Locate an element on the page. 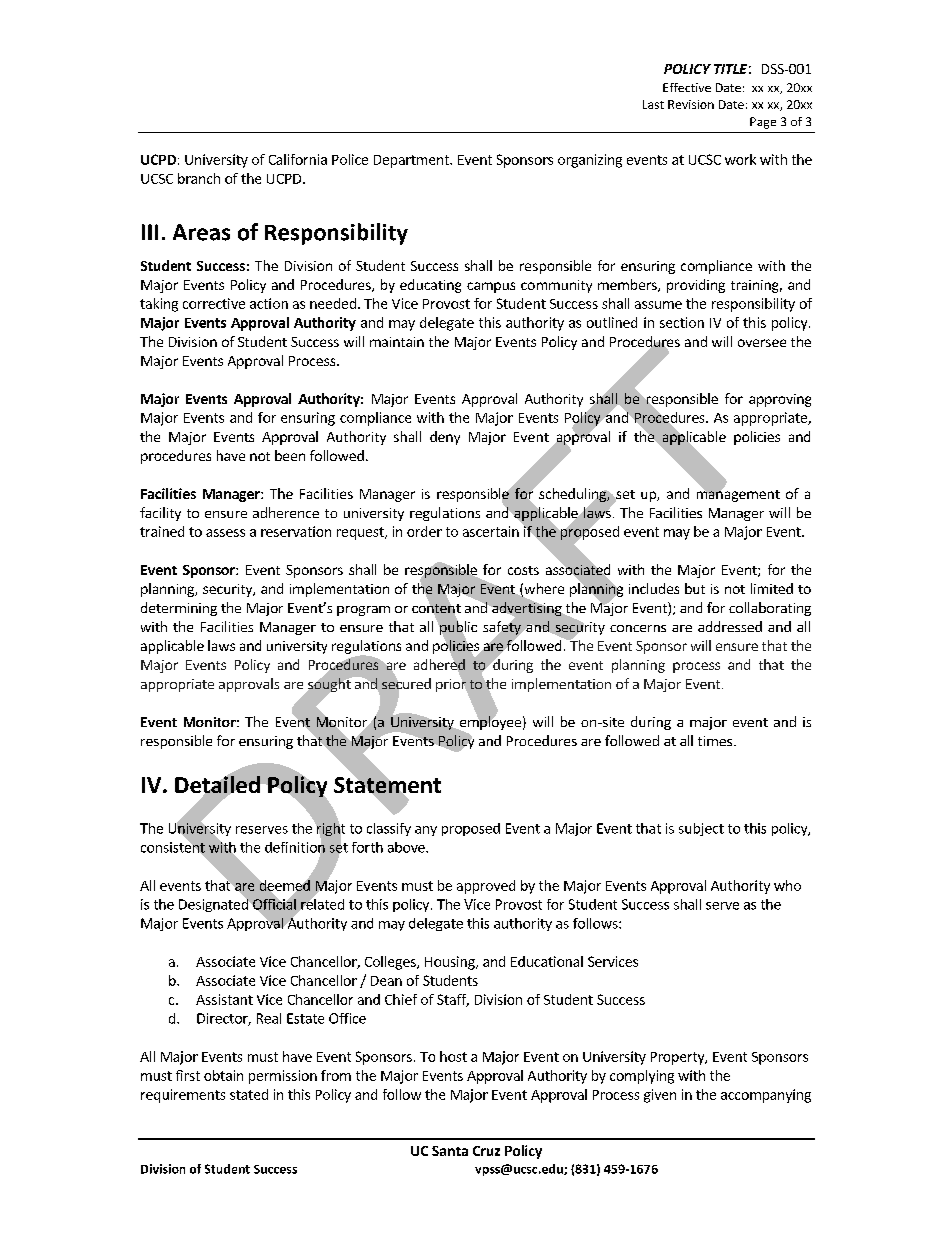  Cruz is located at coordinates (486, 1151).
